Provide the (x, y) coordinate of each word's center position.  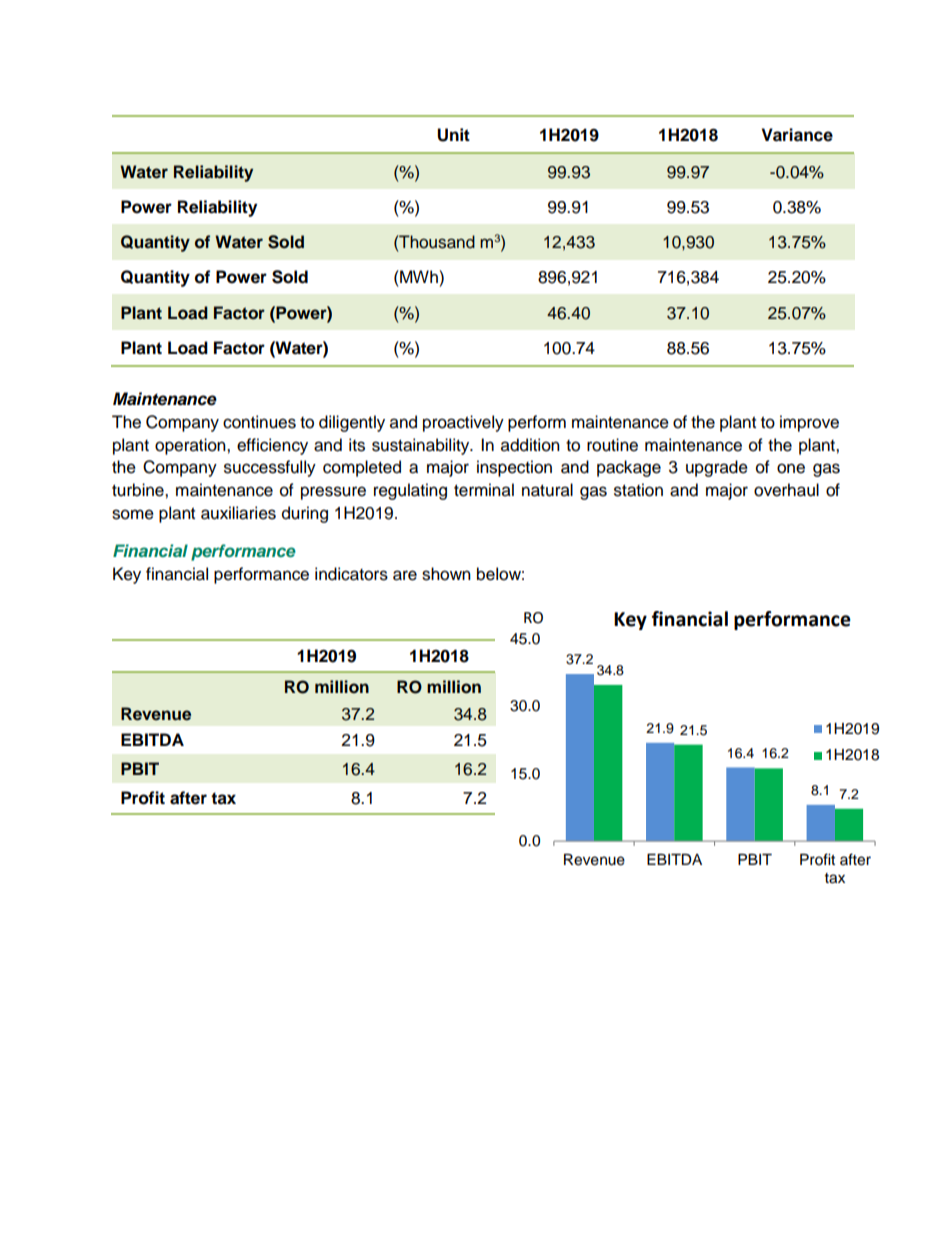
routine (612, 445)
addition (530, 445)
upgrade (717, 468)
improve (809, 423)
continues (259, 422)
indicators (351, 574)
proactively (463, 423)
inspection (514, 468)
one (791, 468)
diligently (352, 423)
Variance (797, 135)
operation (191, 446)
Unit (453, 135)
